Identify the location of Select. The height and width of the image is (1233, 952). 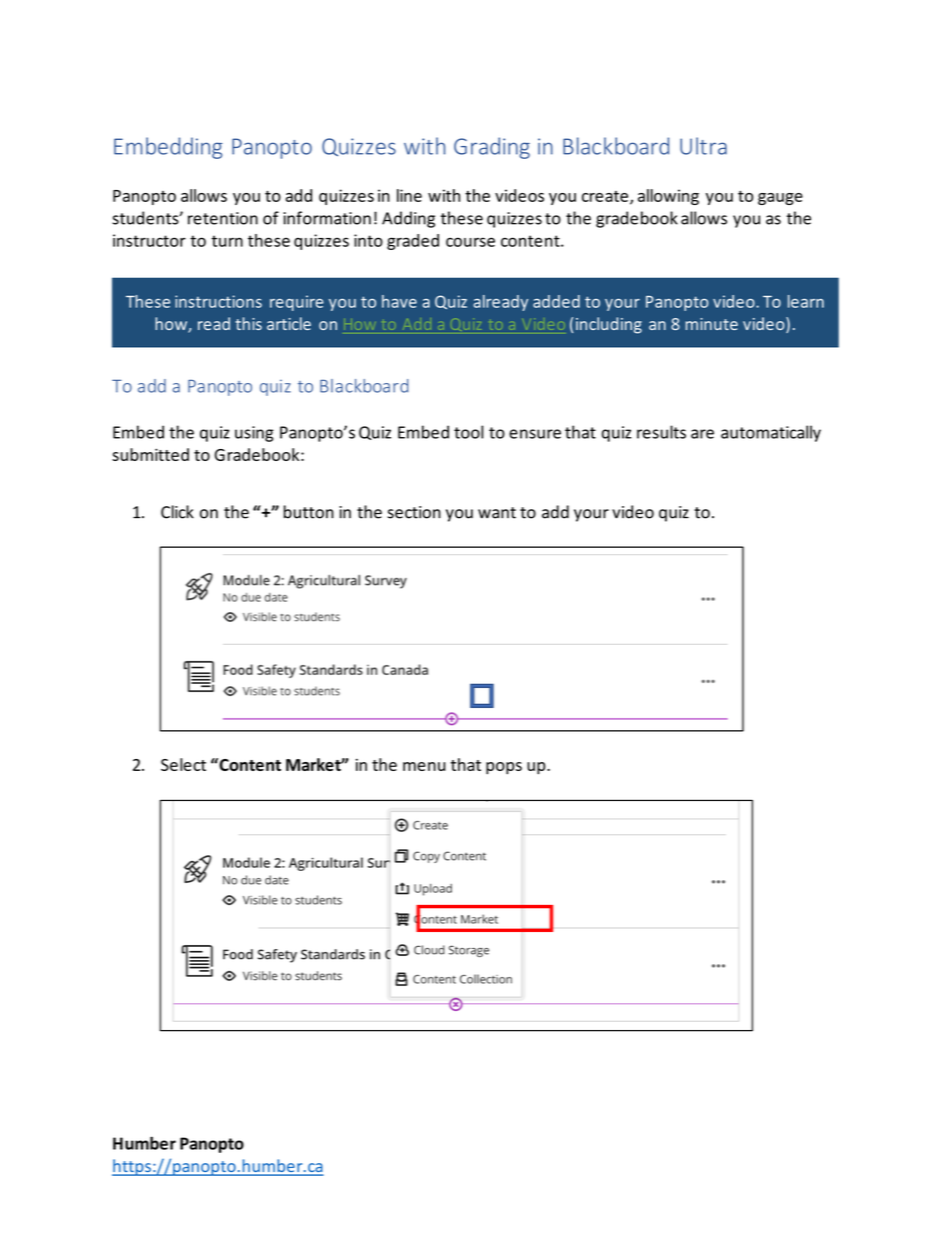
(183, 764).
